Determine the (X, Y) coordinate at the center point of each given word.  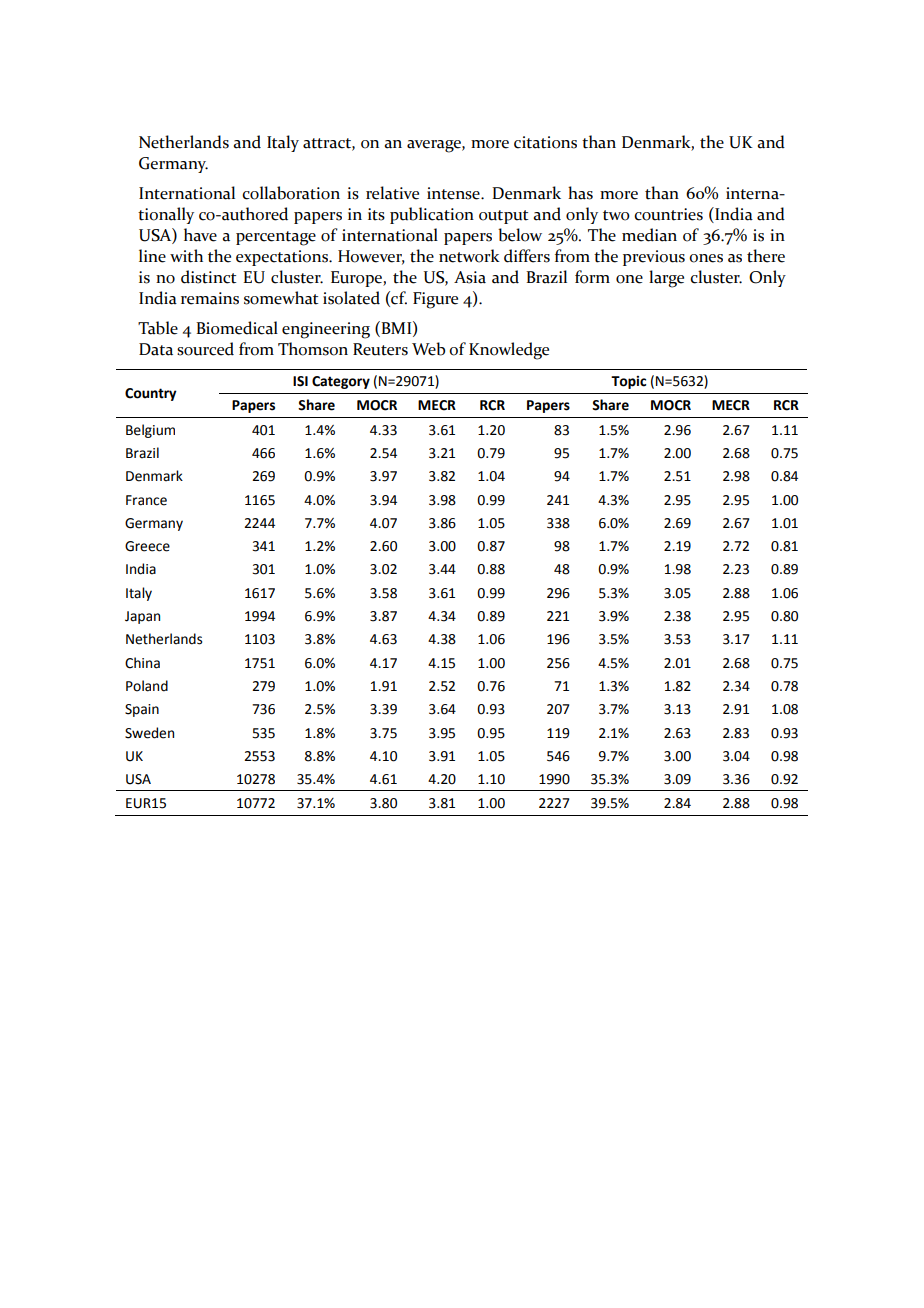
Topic (628, 382)
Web (428, 349)
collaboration (291, 193)
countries (668, 214)
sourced (205, 349)
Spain (142, 710)
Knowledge (509, 351)
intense (454, 193)
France (146, 500)
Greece (147, 546)
